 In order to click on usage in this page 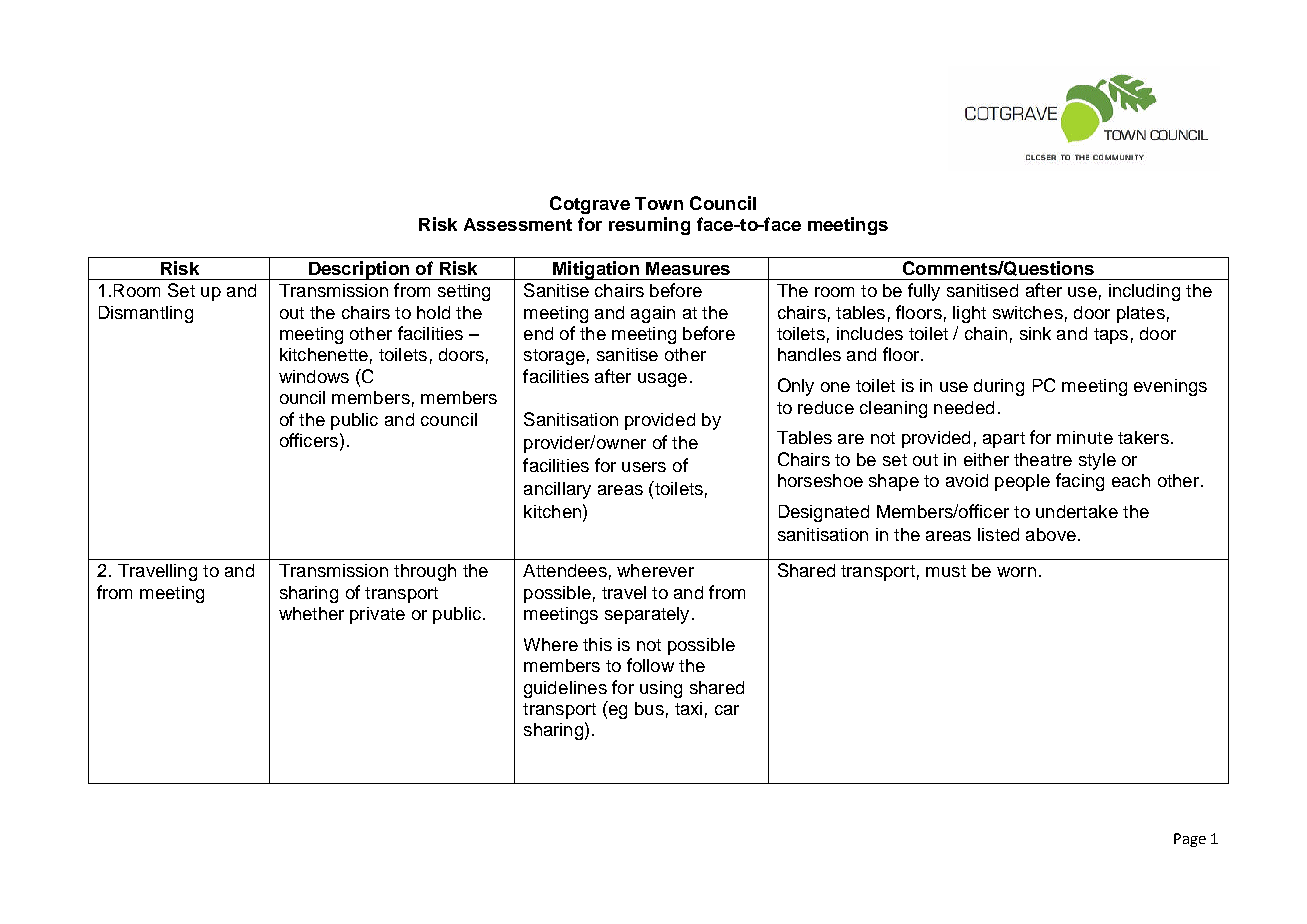, I will do `click(662, 380)`.
